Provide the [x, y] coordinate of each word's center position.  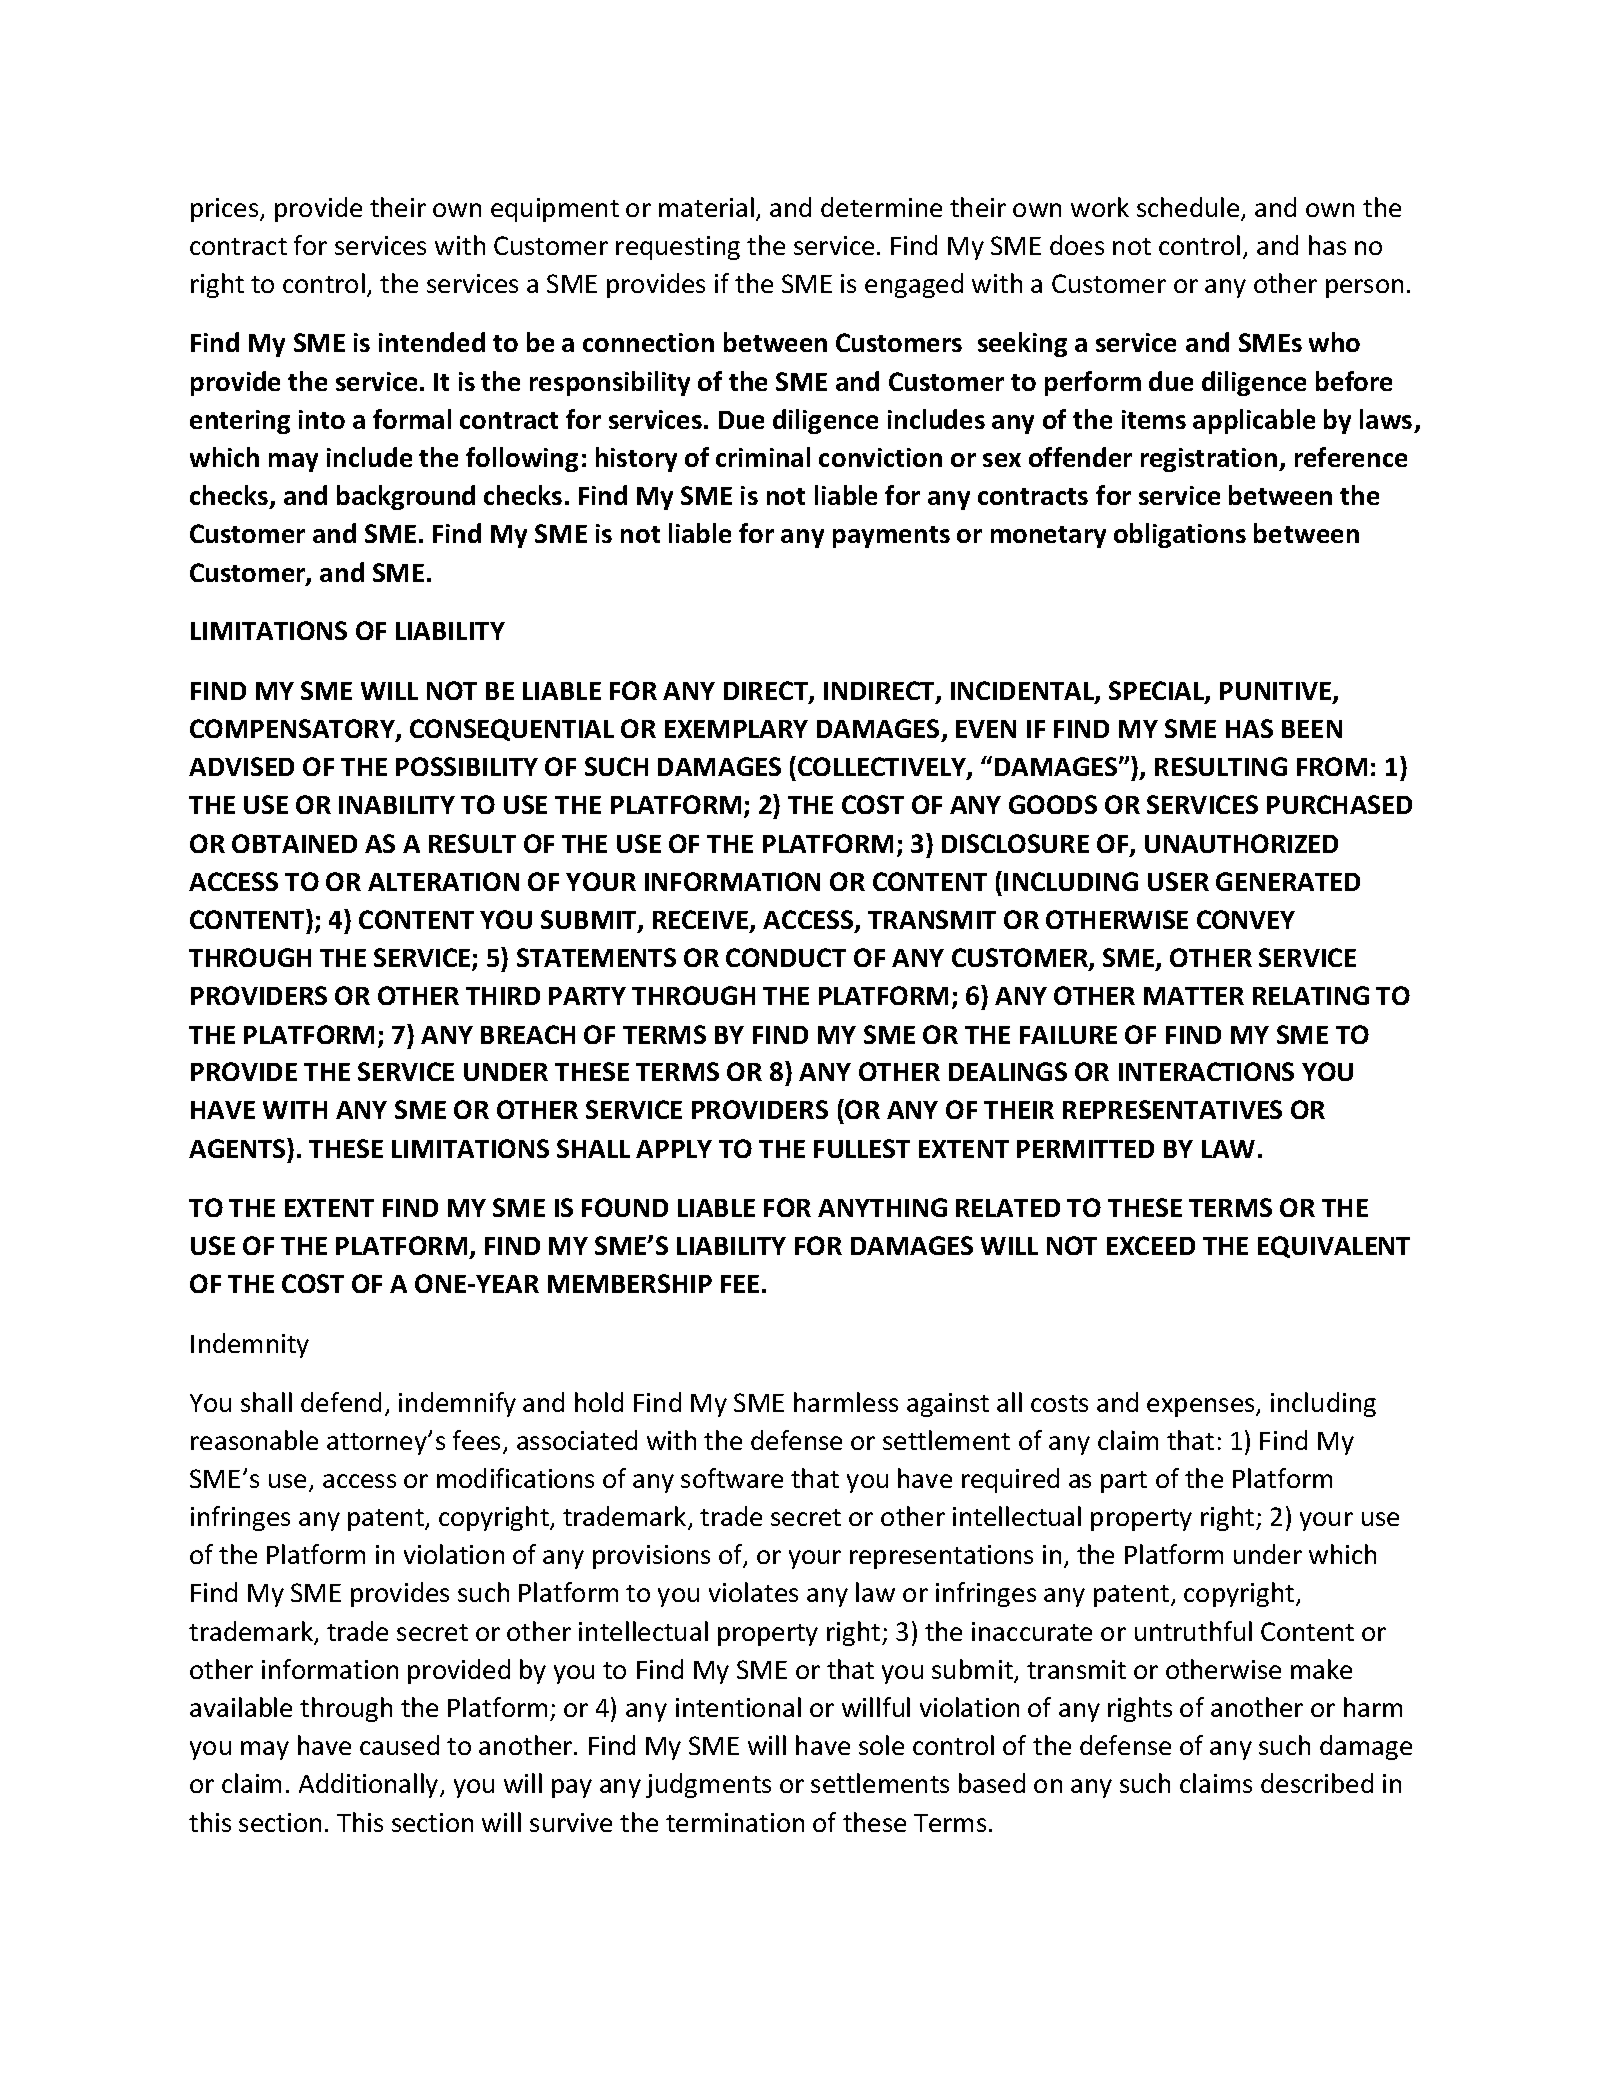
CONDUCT [786, 957]
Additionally [370, 1785]
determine [881, 207]
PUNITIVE [1277, 692]
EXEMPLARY [736, 729]
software [732, 1478]
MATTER [1194, 996]
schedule [1189, 208]
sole [881, 1745]
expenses [1202, 1407]
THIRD [503, 996]
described [1317, 1783]
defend [341, 1402]
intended [432, 342]
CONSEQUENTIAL [512, 730]
